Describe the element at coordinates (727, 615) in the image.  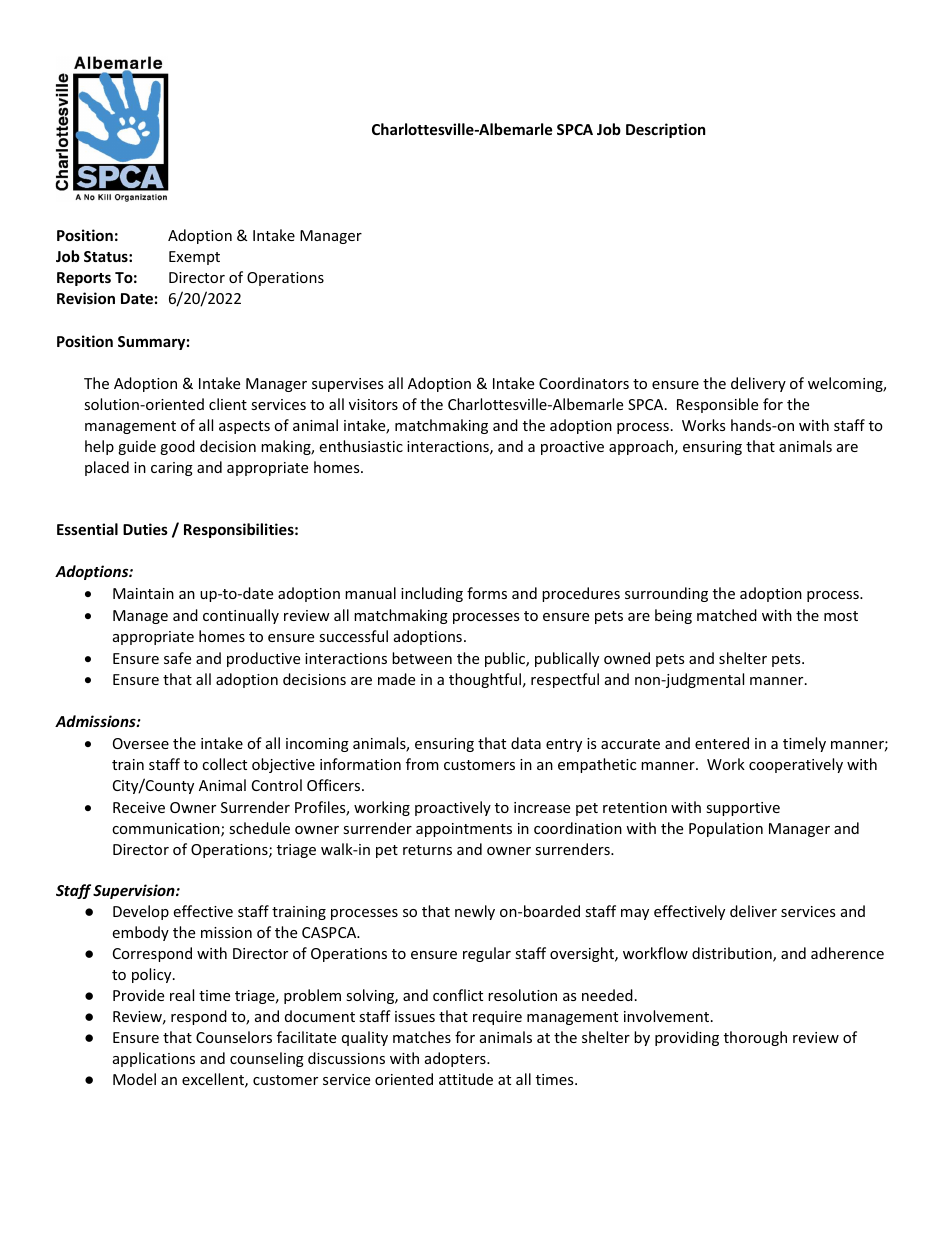
I see `matched` at that location.
